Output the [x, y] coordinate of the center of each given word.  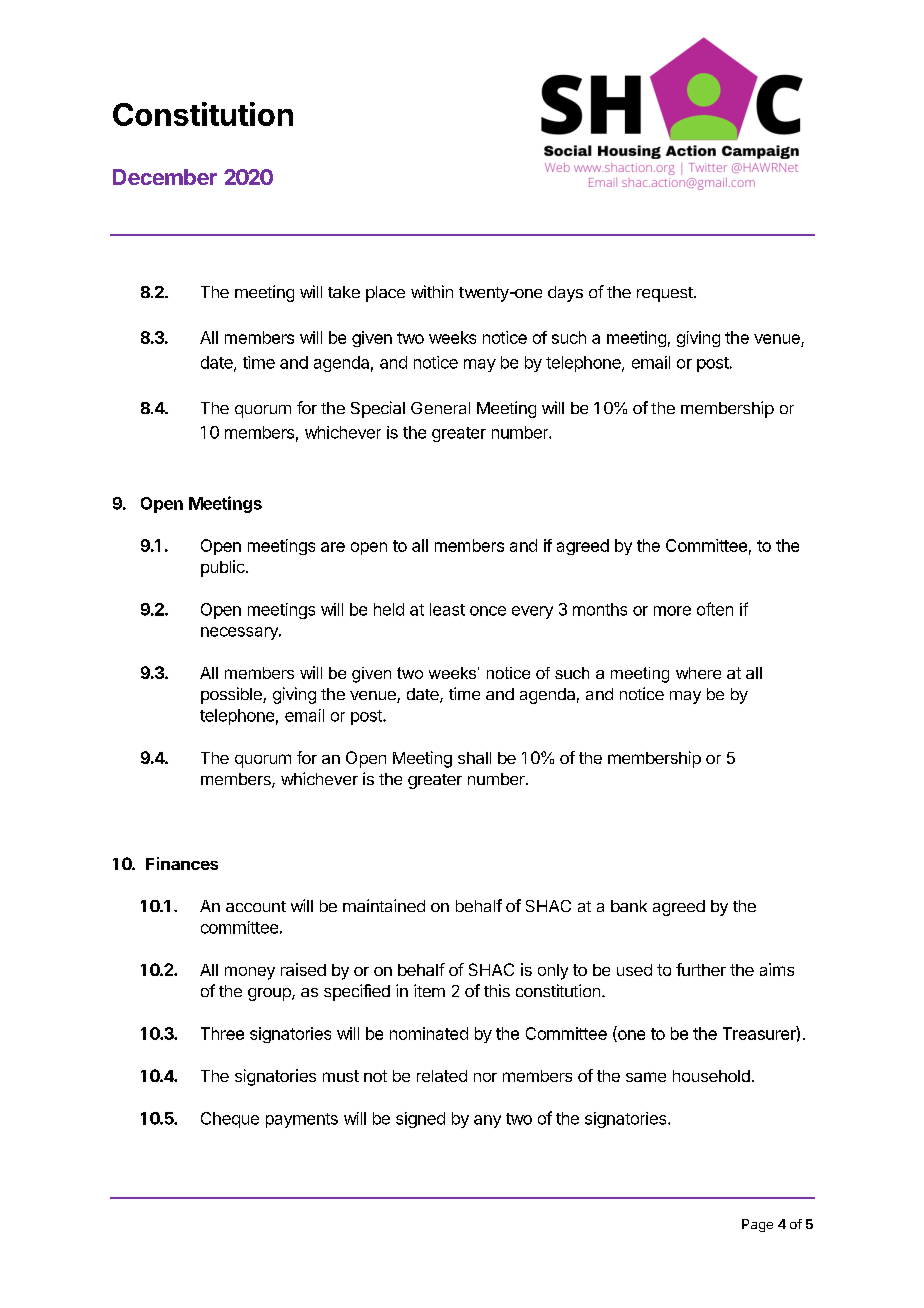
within [432, 291]
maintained [384, 905]
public [223, 568]
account [256, 906]
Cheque [230, 1120]
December [165, 177]
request [666, 294]
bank [629, 906]
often [715, 609]
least [447, 609]
